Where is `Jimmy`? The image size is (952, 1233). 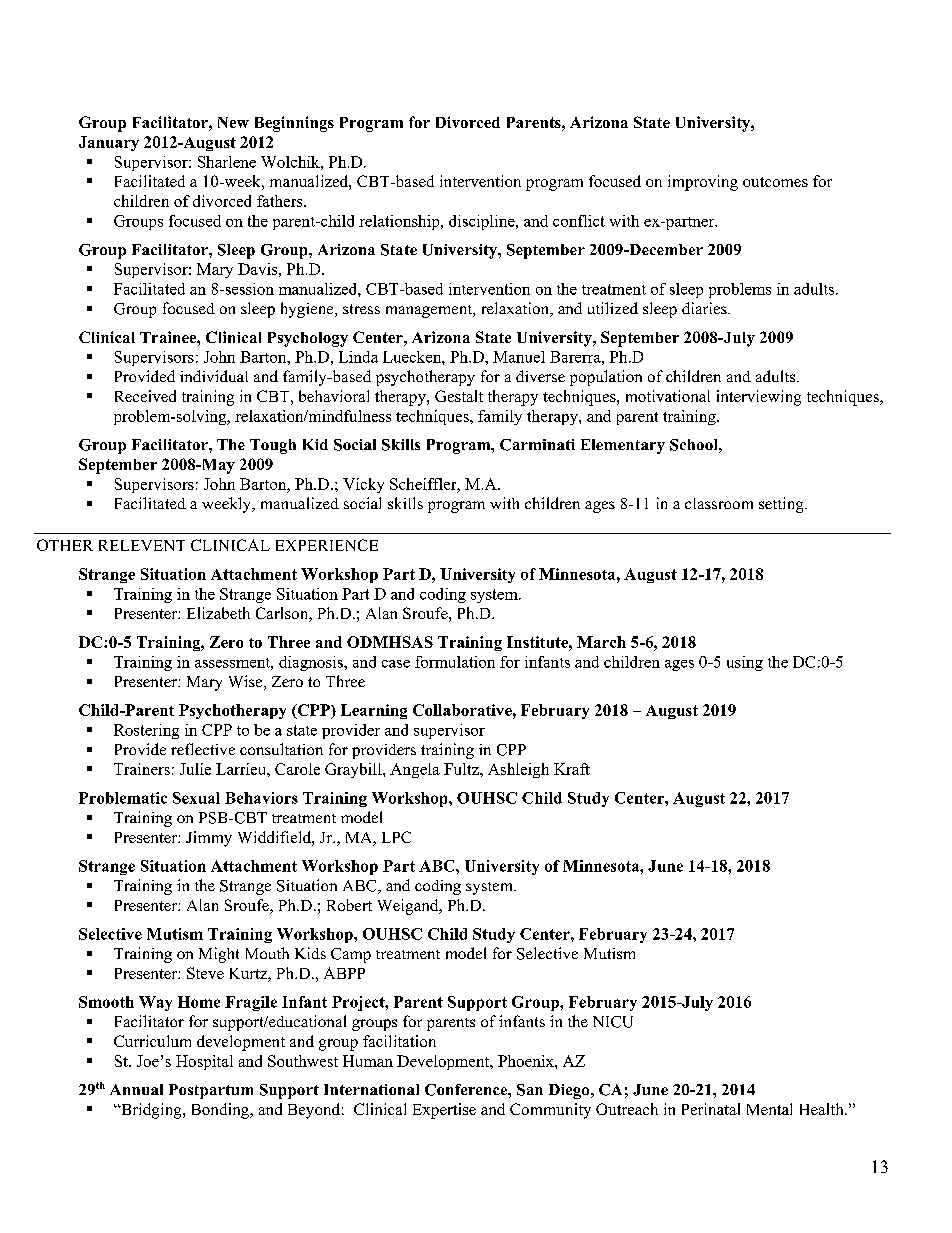
Jimmy is located at coordinates (209, 839).
